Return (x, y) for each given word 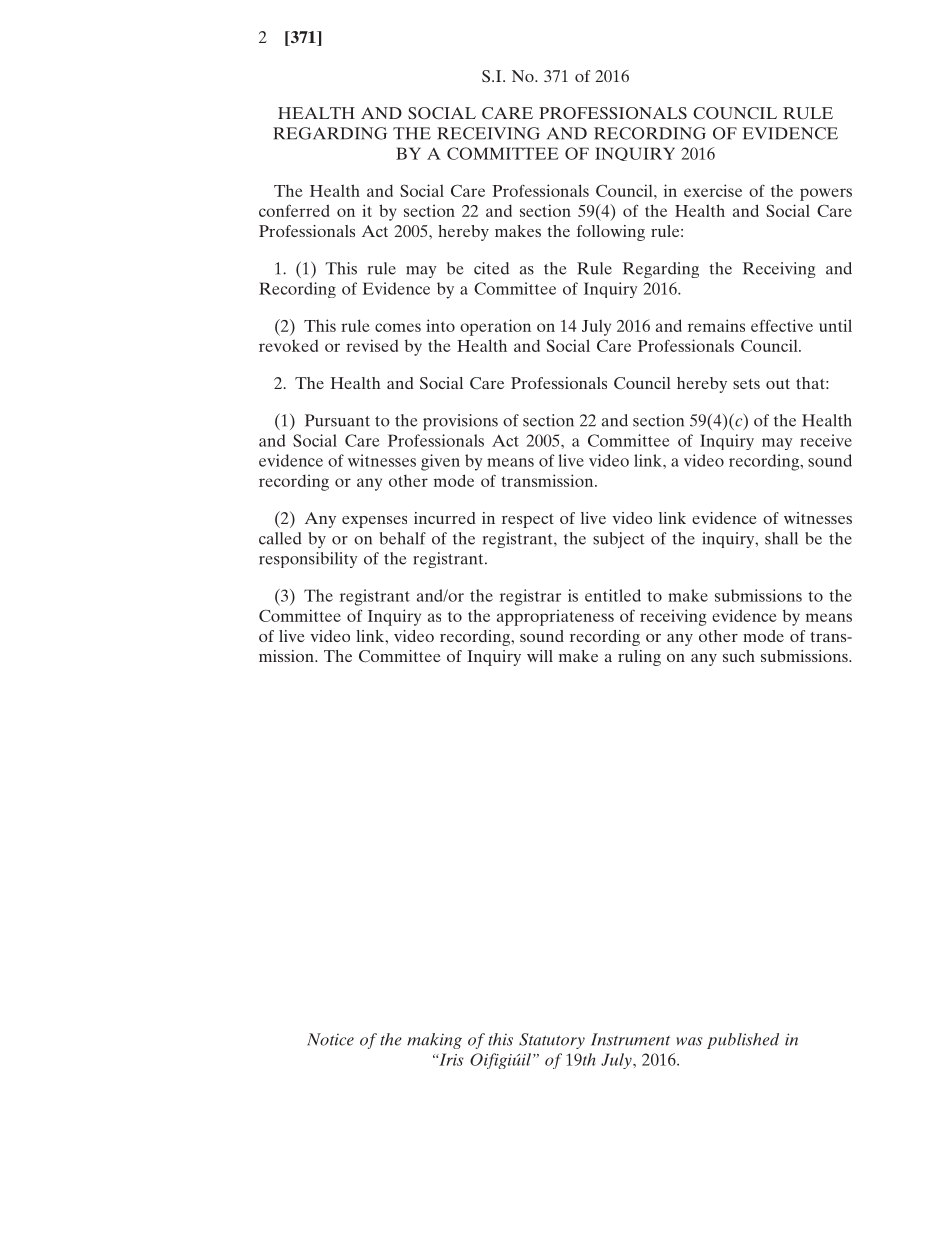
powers (826, 194)
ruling (639, 658)
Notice (330, 1039)
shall (781, 538)
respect (528, 521)
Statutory (552, 1041)
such (739, 656)
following (611, 233)
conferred (294, 210)
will (540, 656)
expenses (374, 522)
